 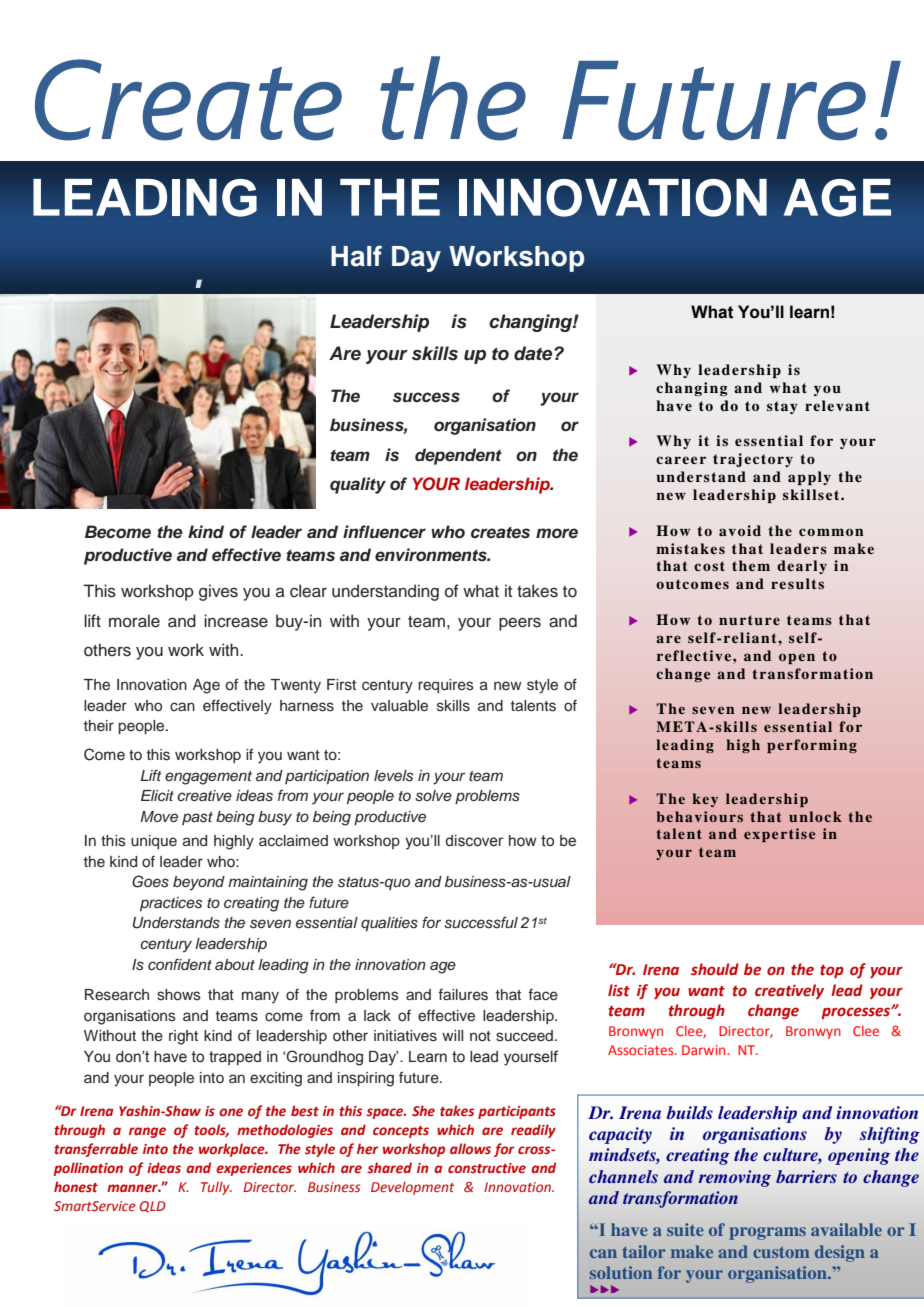 What do you see at coordinates (458, 456) in the document?
I see `dependent` at bounding box center [458, 456].
